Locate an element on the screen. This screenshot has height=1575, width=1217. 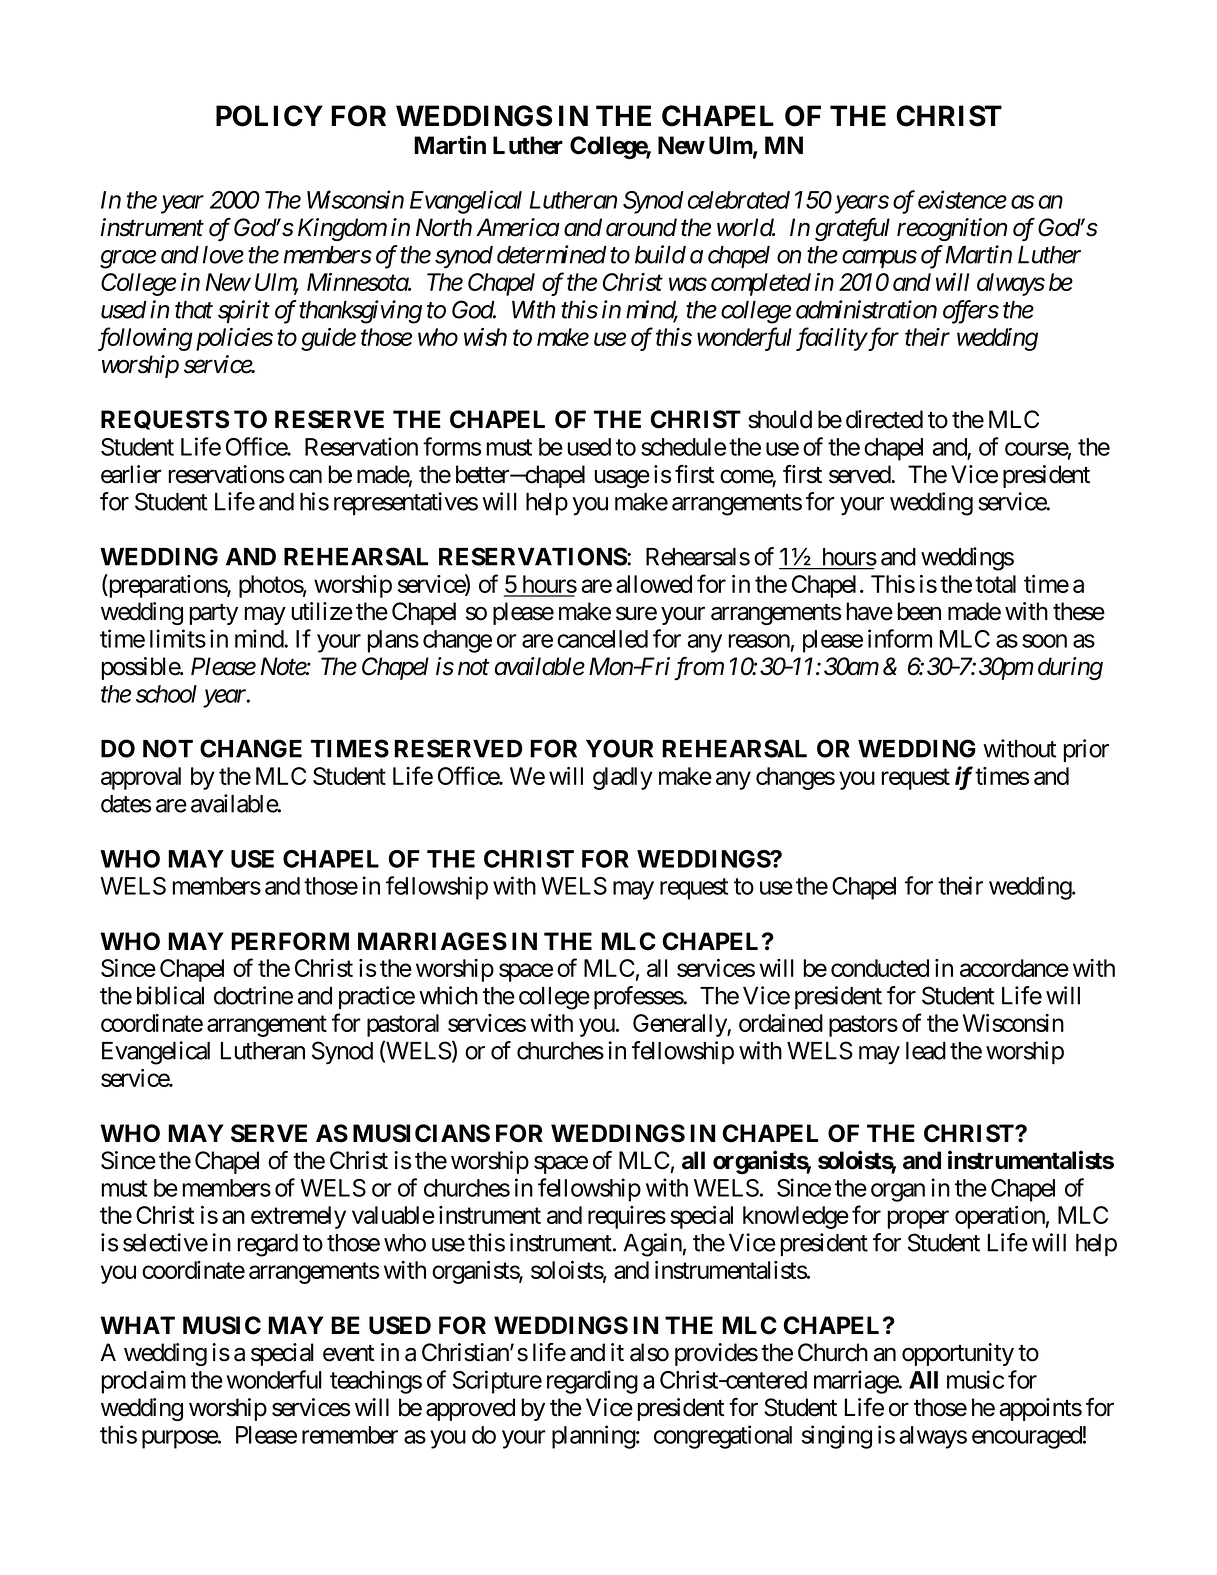
recognition is located at coordinates (952, 229).
